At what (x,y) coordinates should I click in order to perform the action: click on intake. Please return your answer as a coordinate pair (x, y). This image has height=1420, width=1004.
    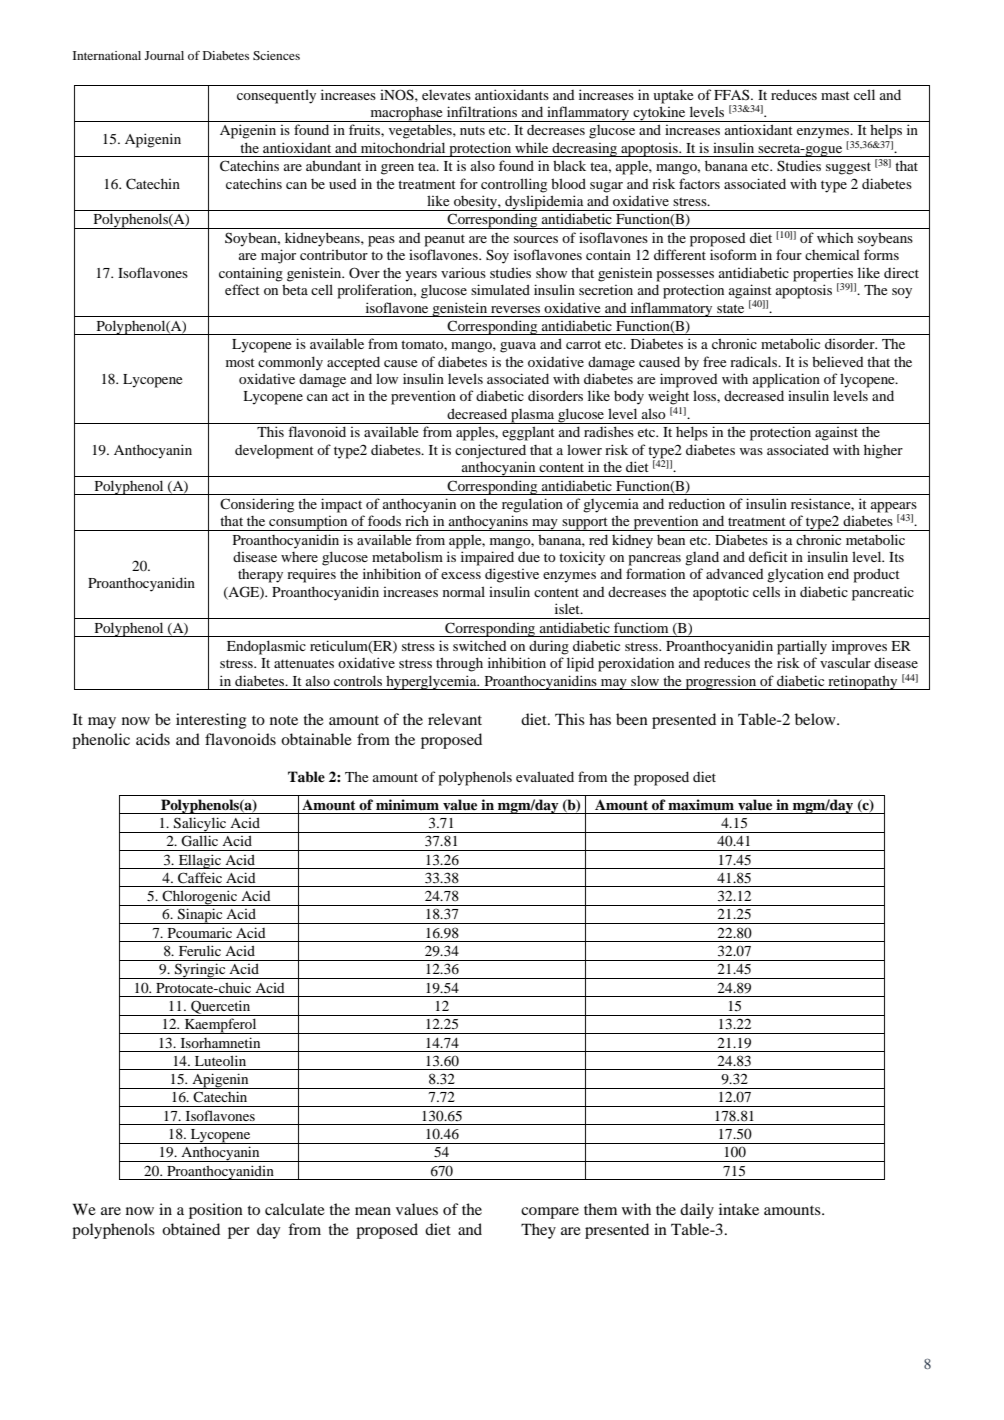
    Looking at the image, I should click on (739, 1209).
